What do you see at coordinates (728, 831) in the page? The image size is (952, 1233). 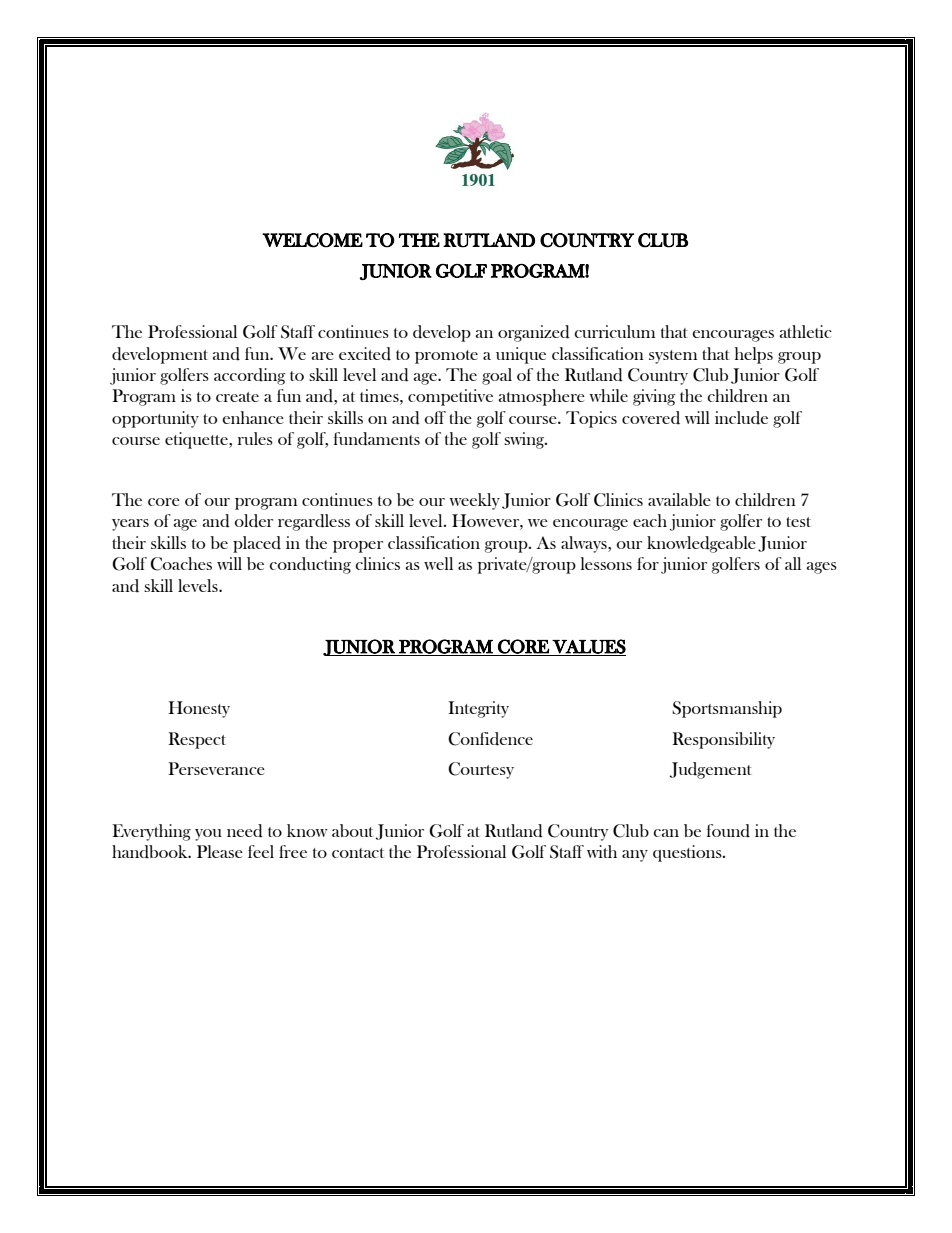 I see `found` at bounding box center [728, 831].
